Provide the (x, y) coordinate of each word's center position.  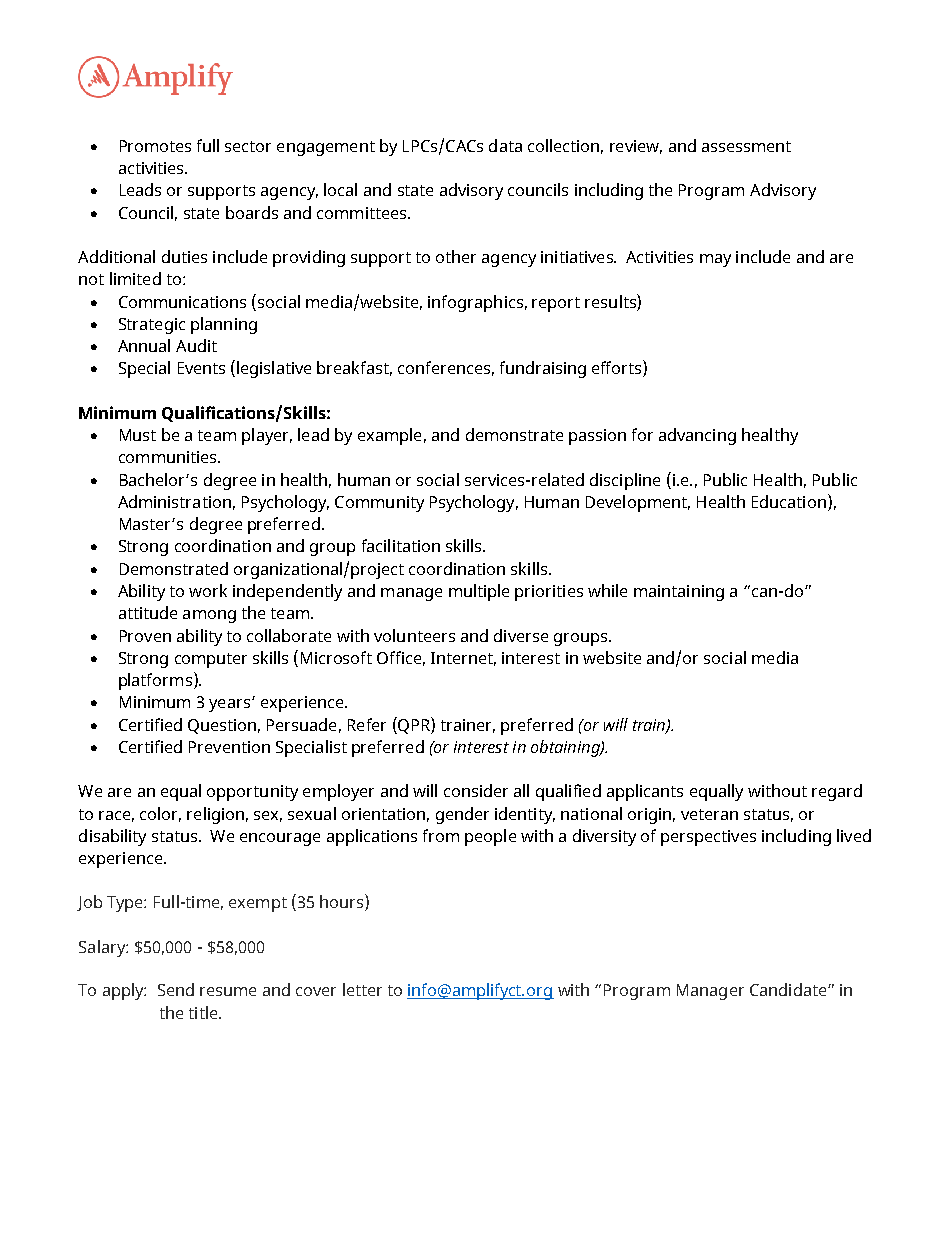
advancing (697, 436)
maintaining (679, 593)
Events (201, 368)
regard (837, 792)
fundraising (543, 369)
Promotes (155, 146)
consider (476, 790)
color (160, 814)
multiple (479, 592)
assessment (746, 146)
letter (362, 989)
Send (176, 989)
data (505, 145)
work (208, 590)
